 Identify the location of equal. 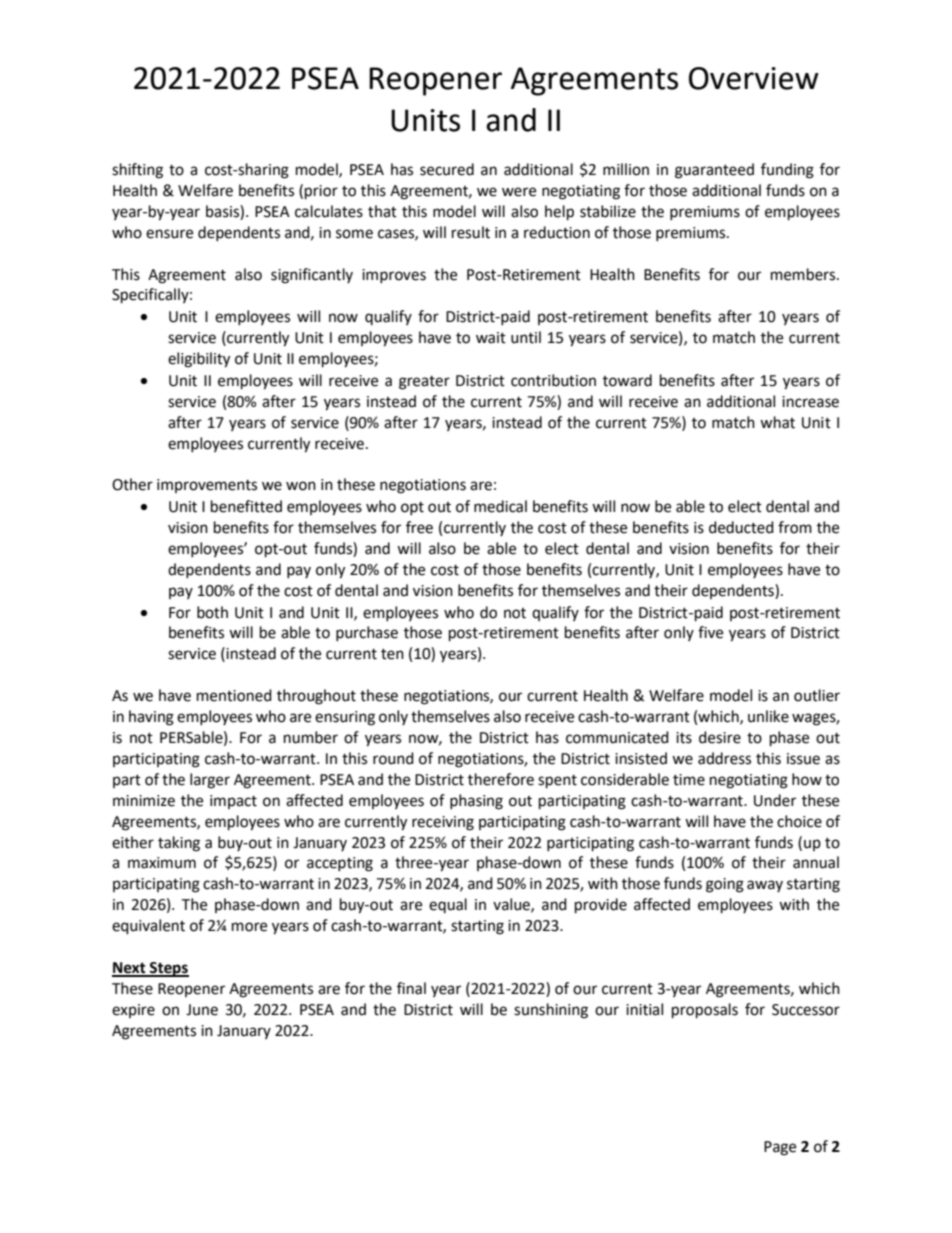
(448, 905).
